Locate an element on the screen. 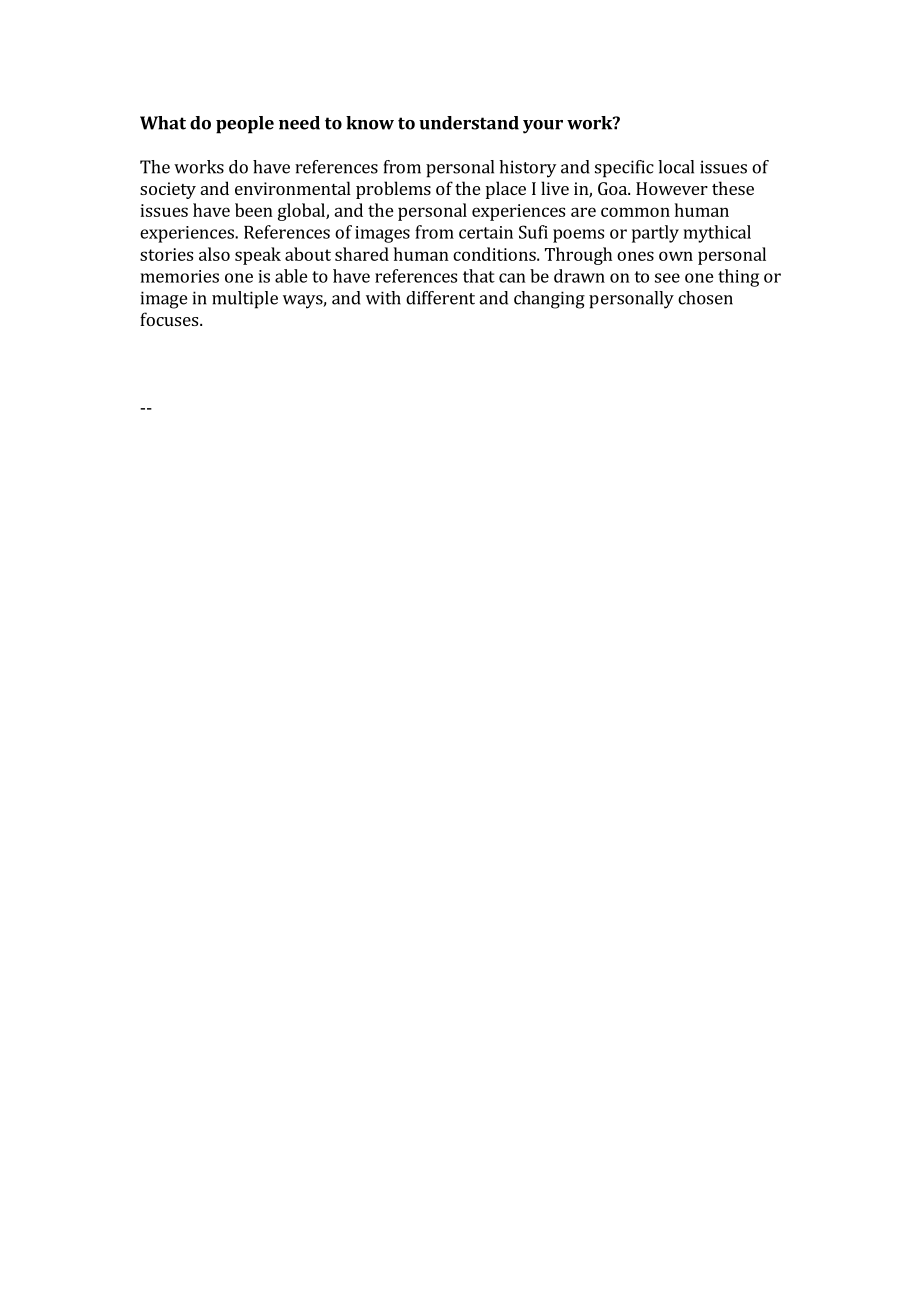 This screenshot has width=924, height=1308. shared is located at coordinates (362, 254).
